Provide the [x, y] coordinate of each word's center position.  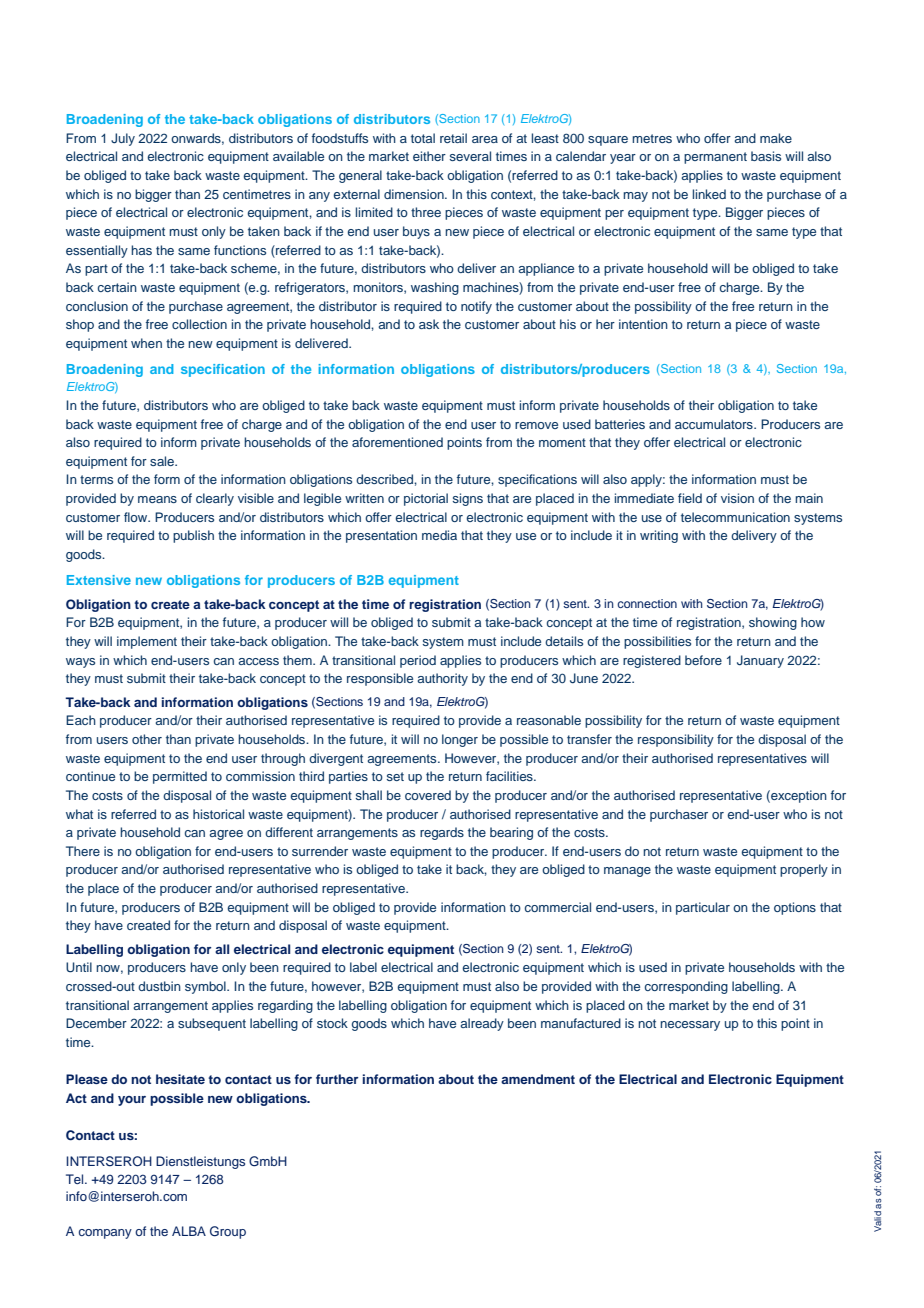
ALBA [189, 1231]
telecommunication [735, 517]
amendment [538, 1079]
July [123, 139]
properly [804, 870]
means [157, 499]
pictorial [426, 499]
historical [218, 814]
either [429, 156]
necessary [690, 1026]
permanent [715, 158]
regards [442, 833]
